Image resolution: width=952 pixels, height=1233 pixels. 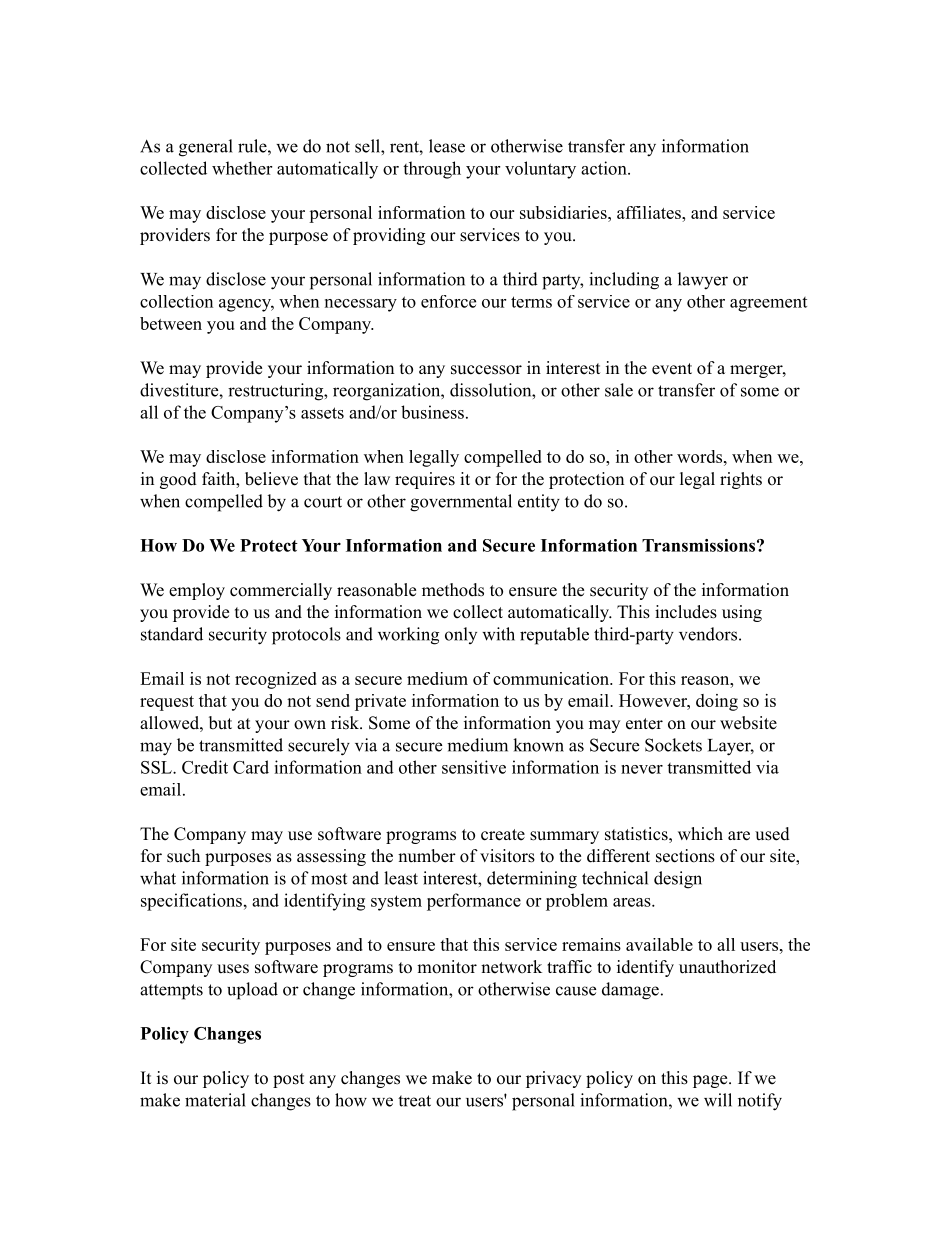 I want to click on number, so click(x=427, y=856).
